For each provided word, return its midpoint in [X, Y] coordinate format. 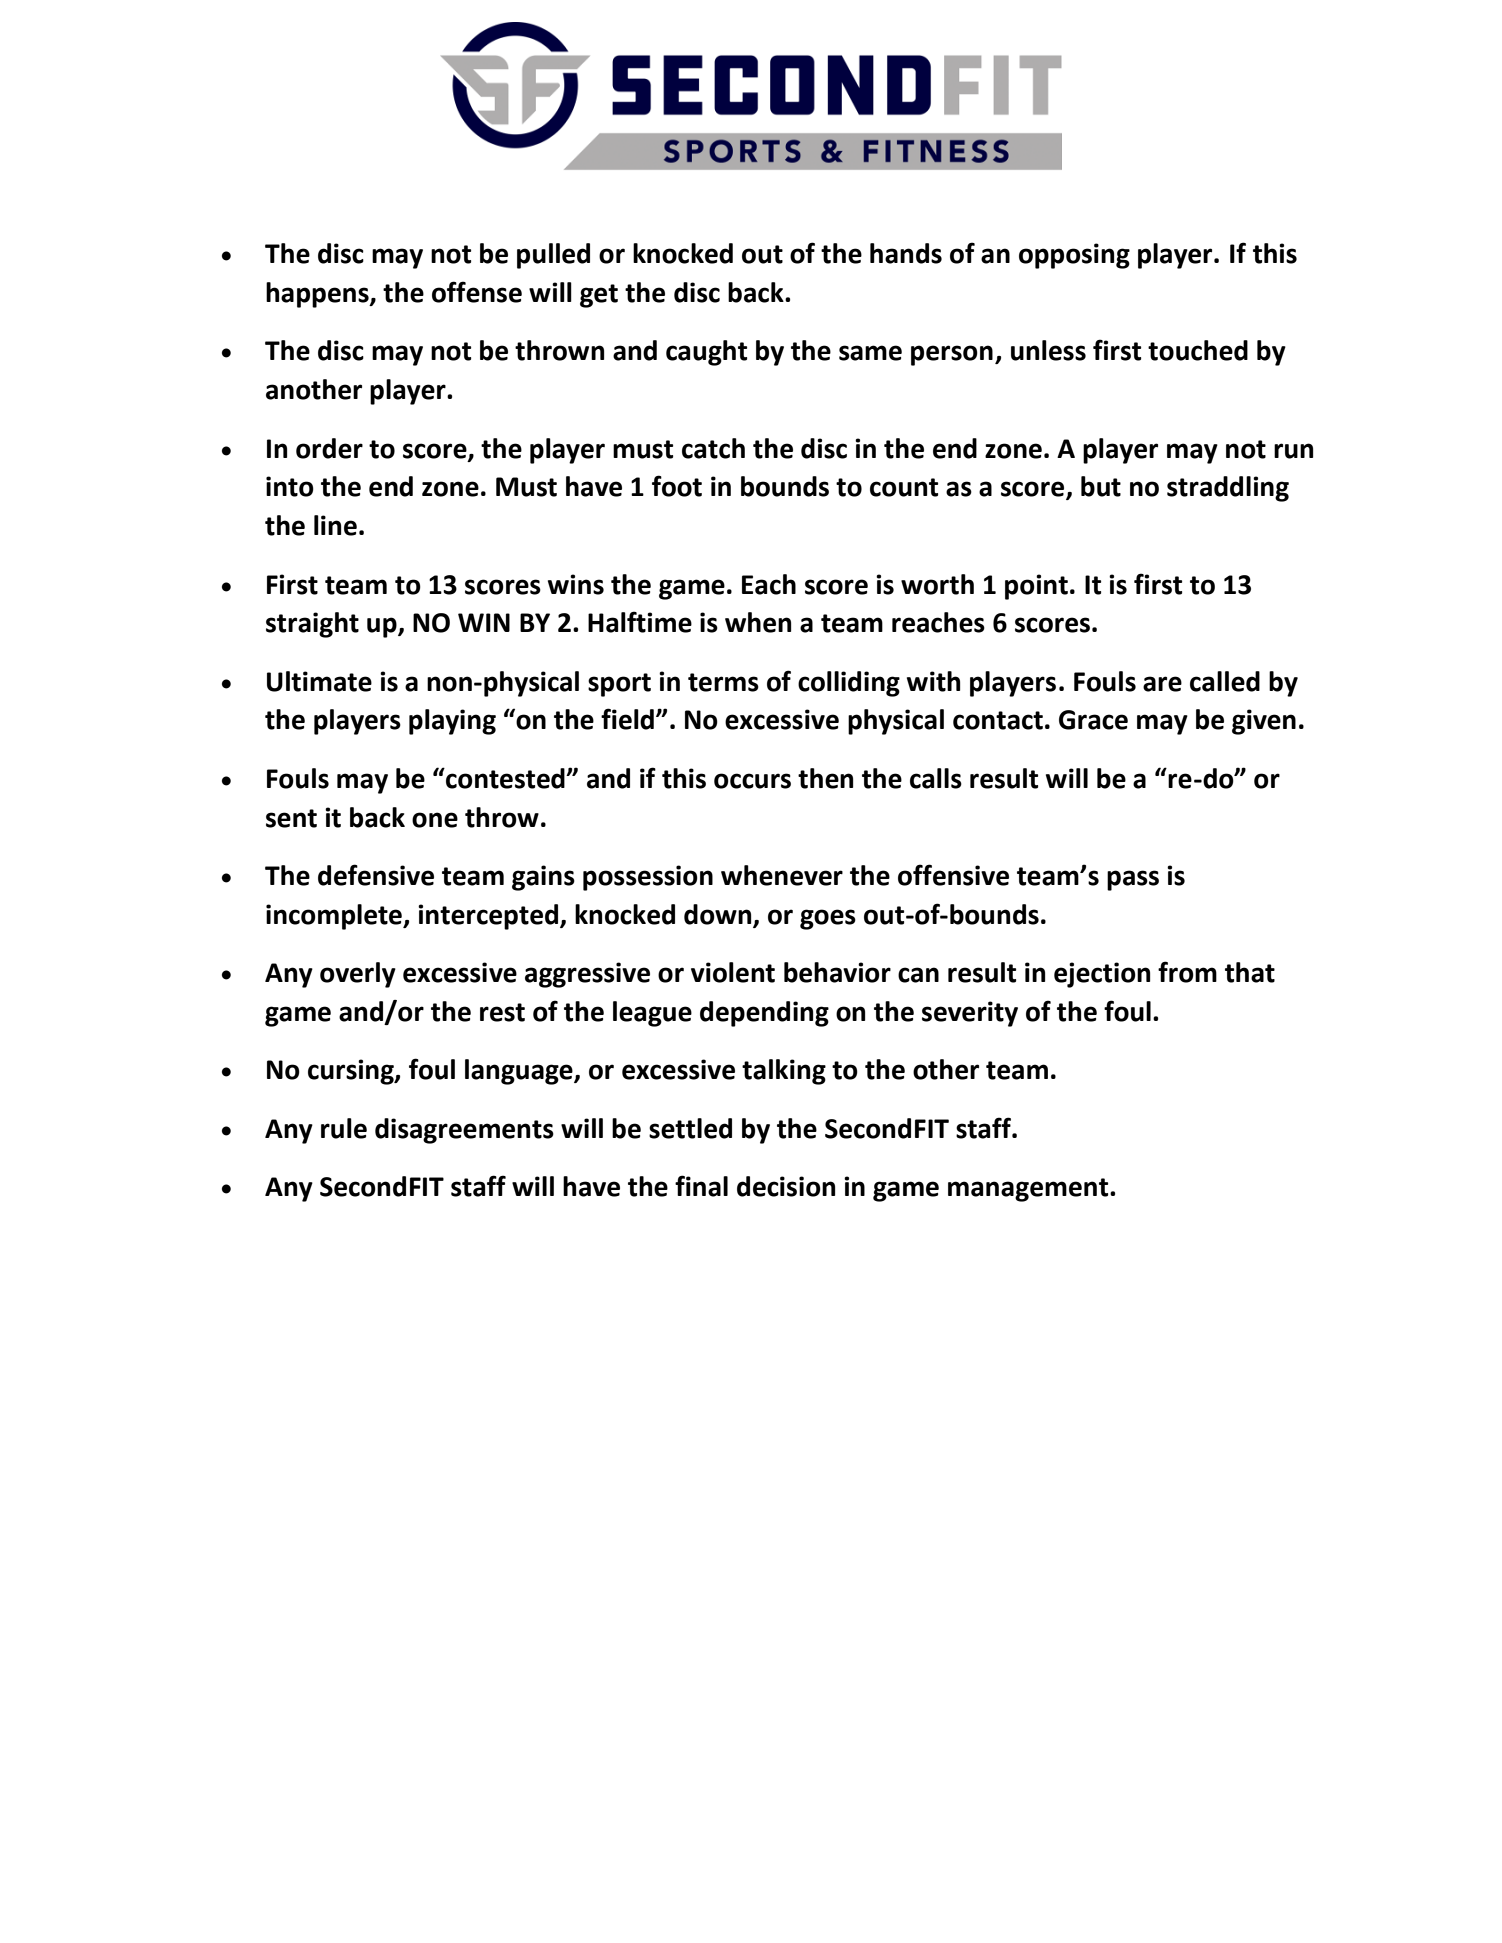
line [335, 525]
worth [937, 584]
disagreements [464, 1131]
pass [1133, 880]
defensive [376, 875]
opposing [1074, 256]
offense [477, 292]
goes [828, 919]
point [1036, 587]
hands [906, 253]
